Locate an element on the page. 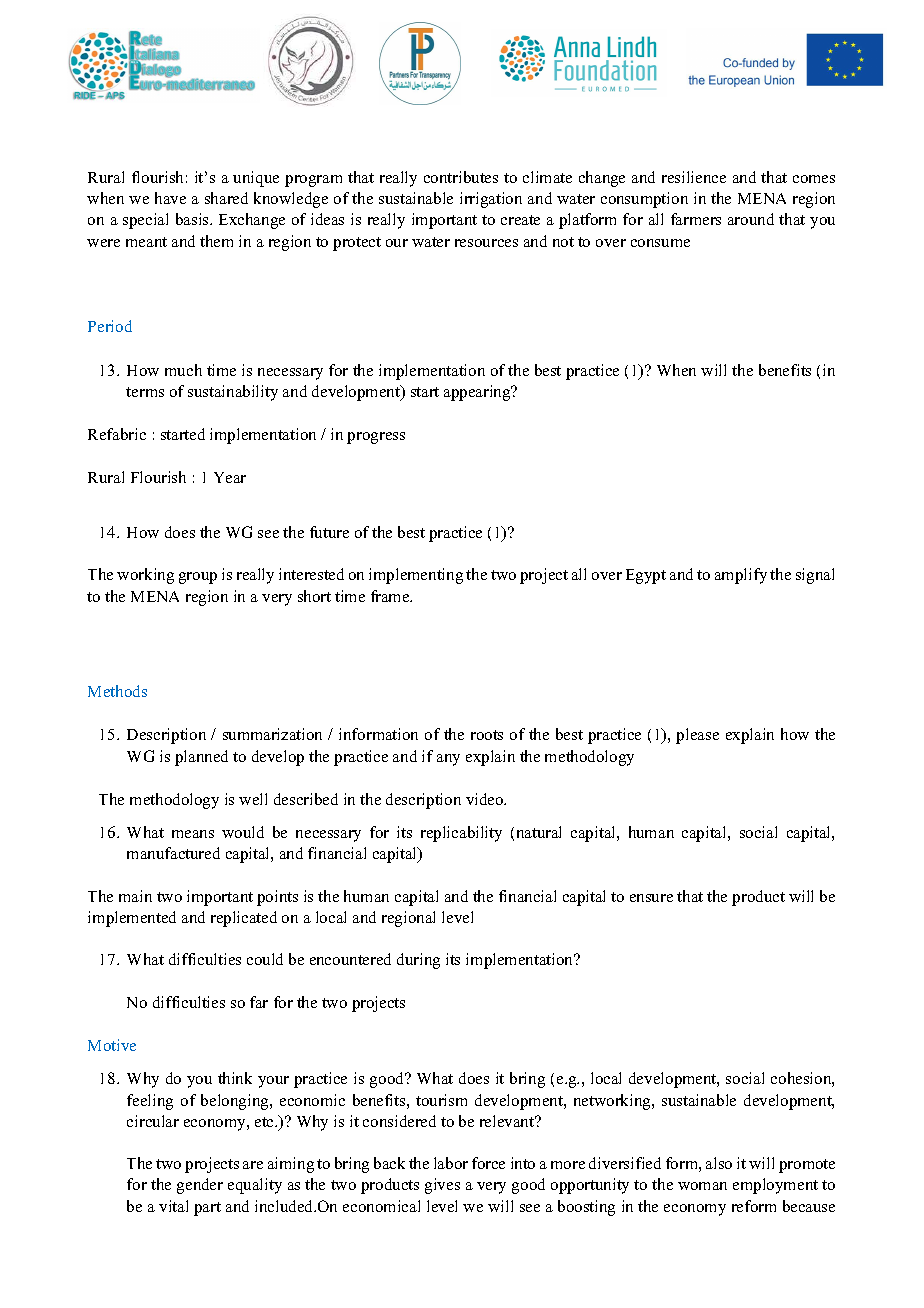 The width and height of the page is (924, 1308). basis is located at coordinates (193, 219).
